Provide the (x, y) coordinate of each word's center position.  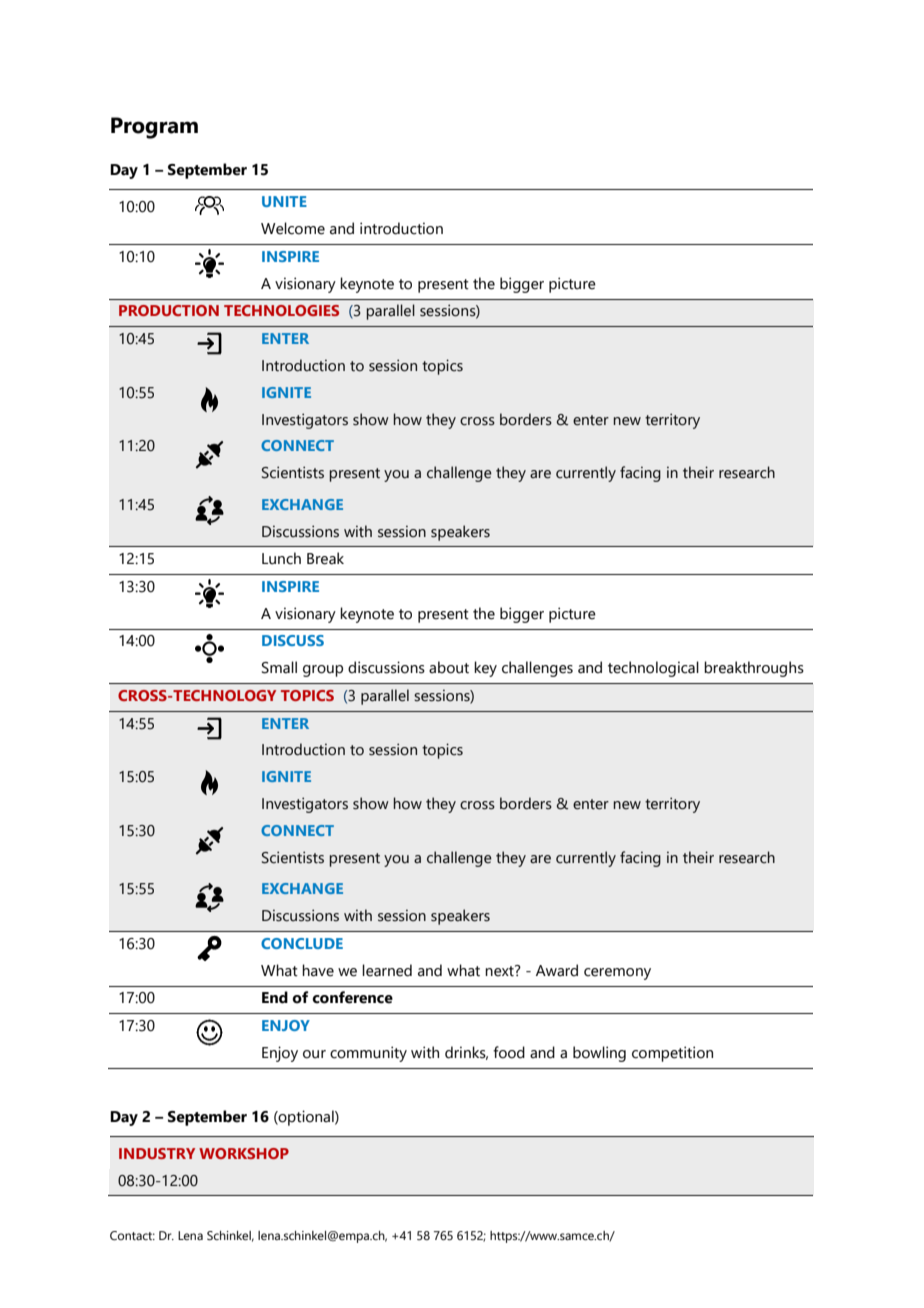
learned (387, 970)
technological (653, 669)
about (449, 667)
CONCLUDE (302, 943)
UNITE (284, 201)
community (368, 1054)
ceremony (617, 974)
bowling (599, 1054)
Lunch (281, 558)
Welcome (293, 228)
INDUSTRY (157, 1153)
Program (154, 128)
